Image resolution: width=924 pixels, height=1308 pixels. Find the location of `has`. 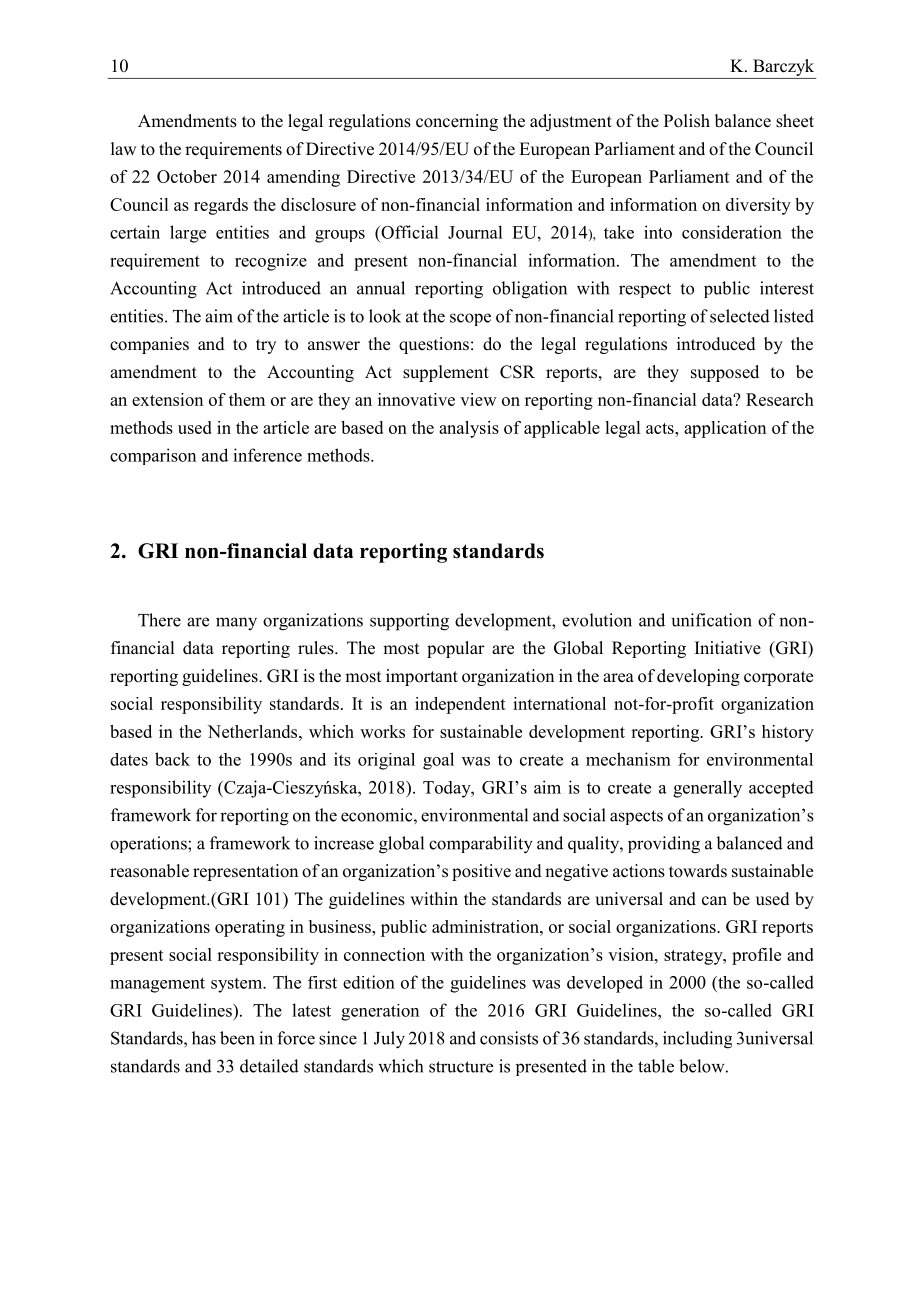

has is located at coordinates (204, 1038).
